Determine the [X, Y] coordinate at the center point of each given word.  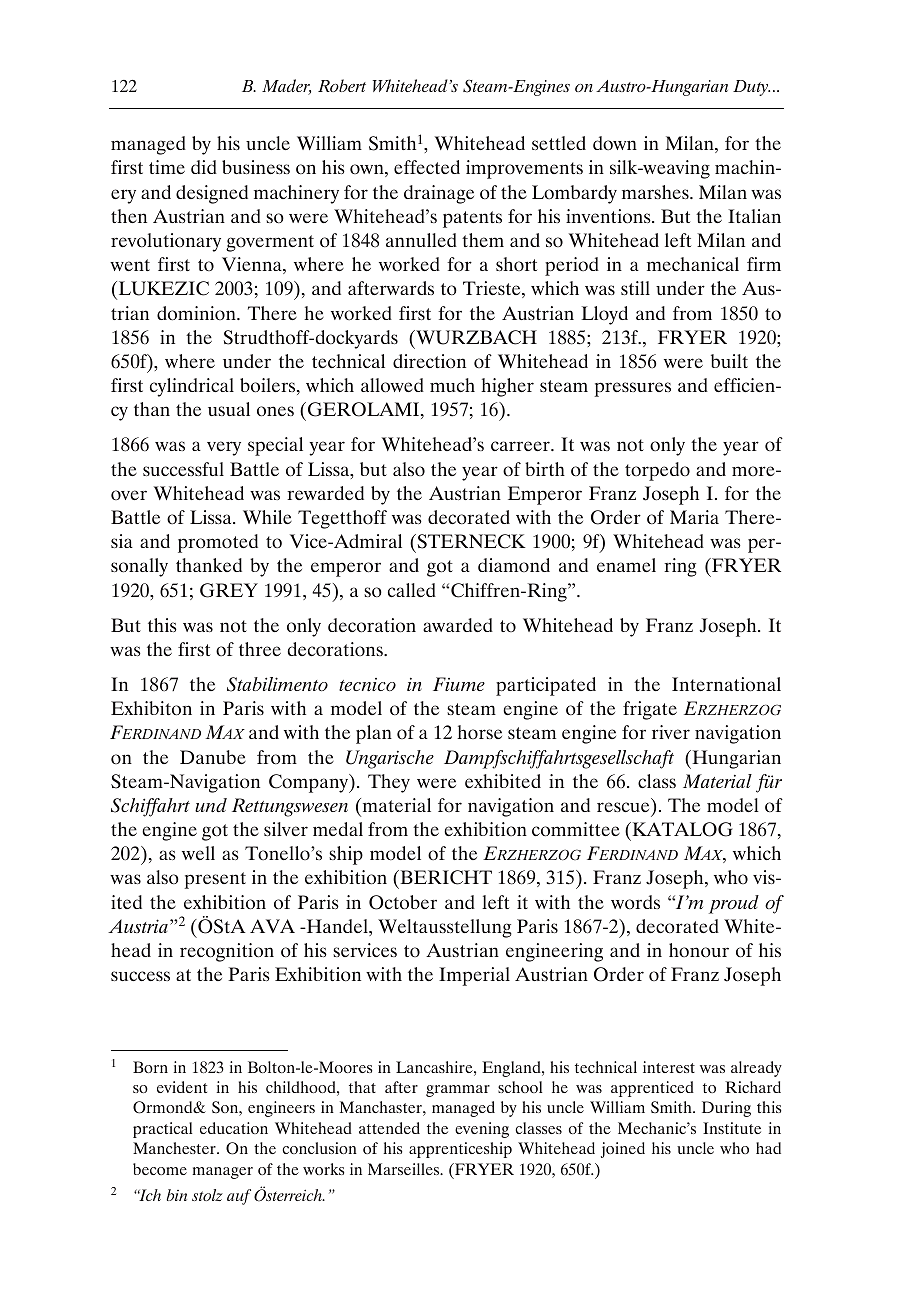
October [403, 902]
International [726, 684]
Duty [751, 88]
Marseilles [405, 1169]
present [215, 880]
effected [427, 167]
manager [222, 1173]
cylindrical [192, 387]
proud [734, 904]
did [204, 167]
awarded [458, 625]
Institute [732, 1128]
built [729, 361]
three [260, 649]
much [452, 385]
